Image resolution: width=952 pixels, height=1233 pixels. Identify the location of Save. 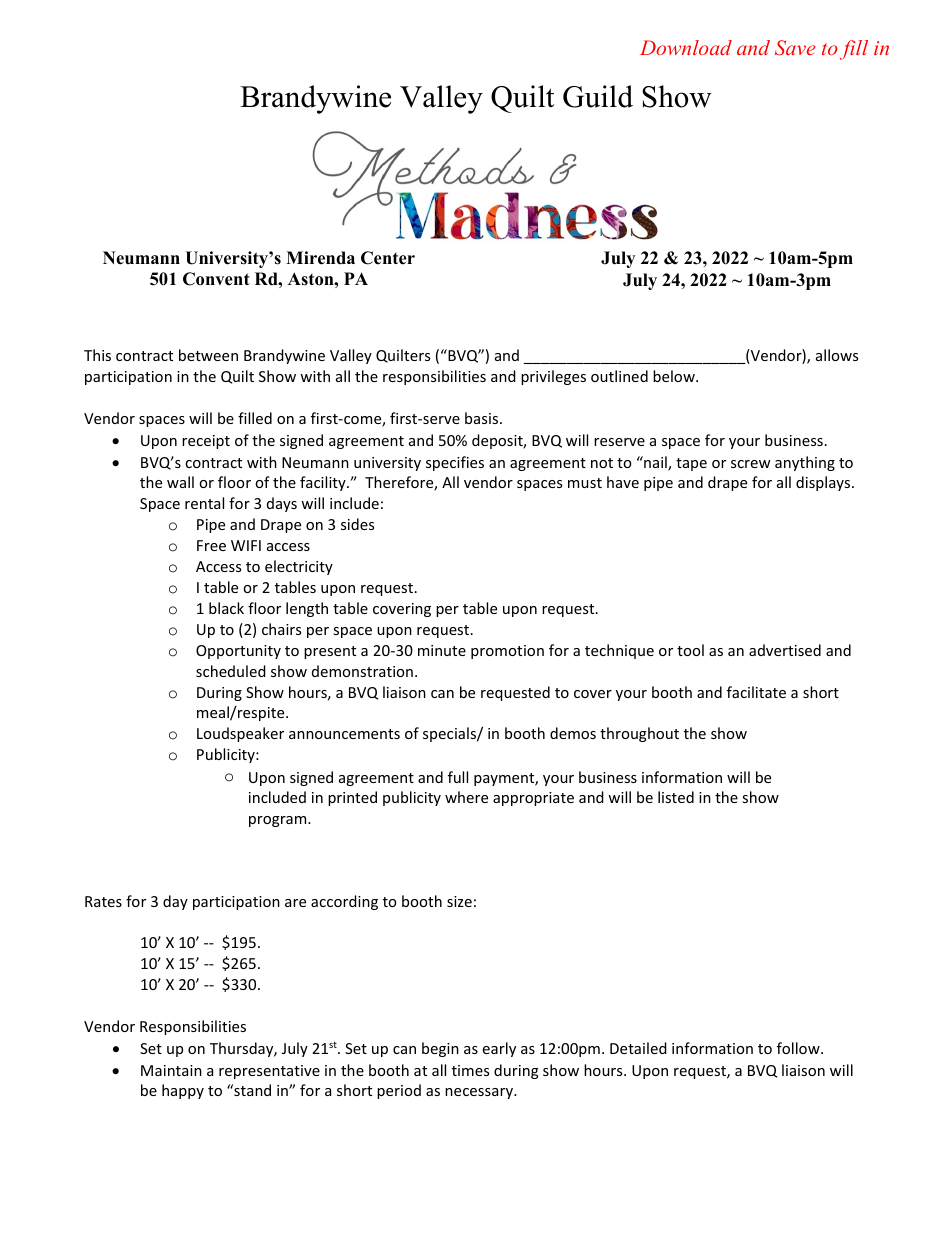
(795, 48).
